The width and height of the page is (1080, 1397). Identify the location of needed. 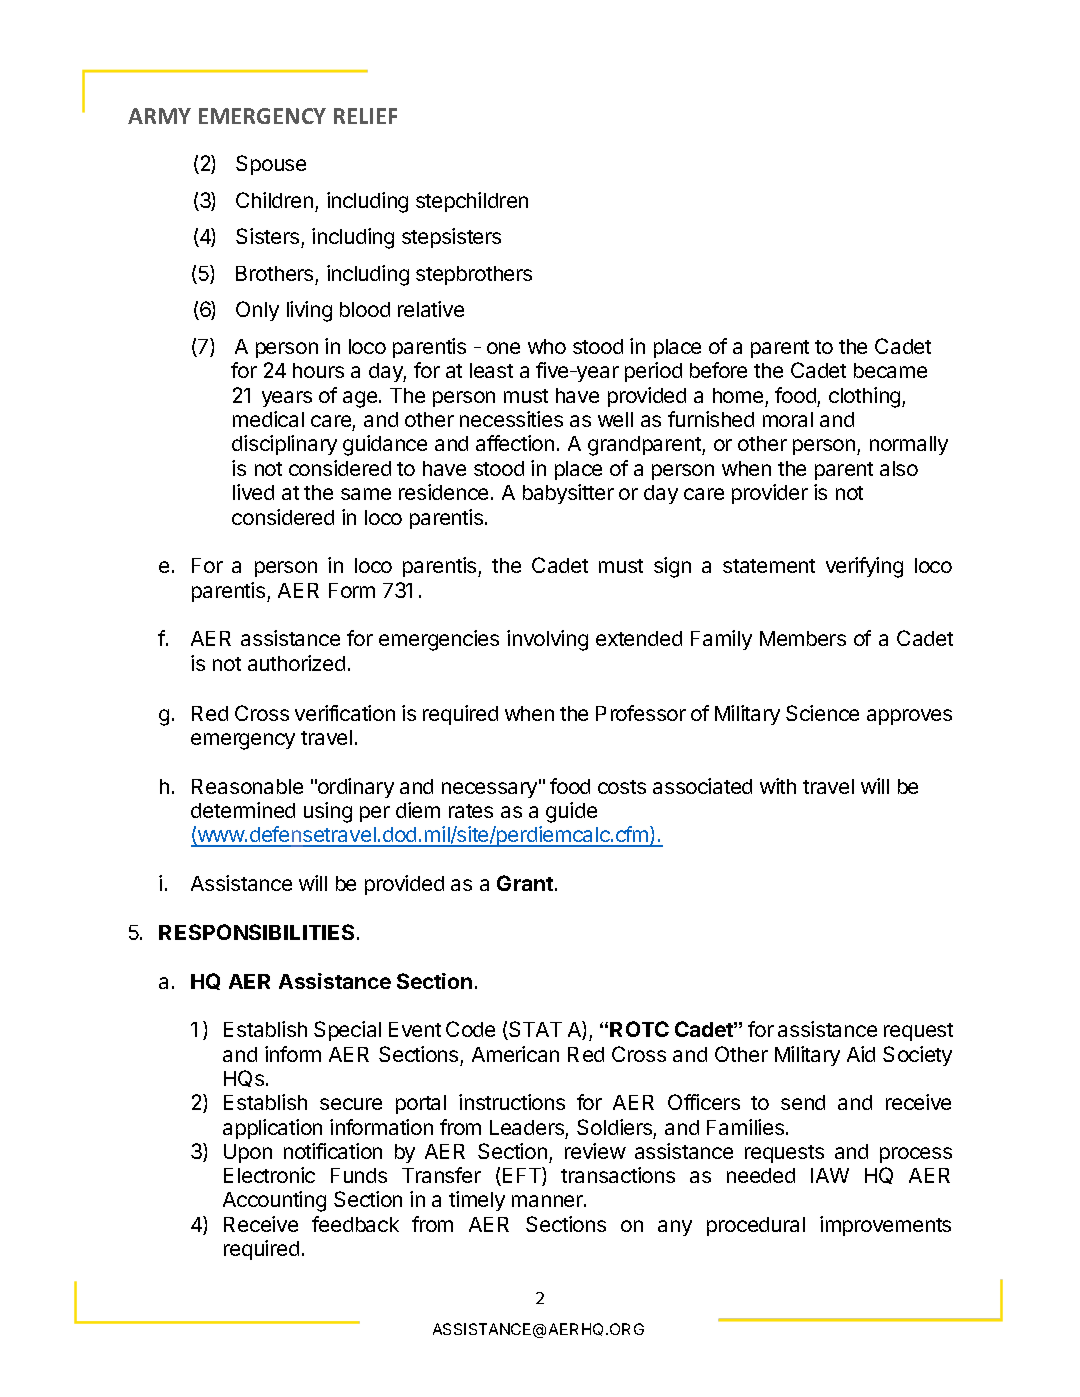
(761, 1175).
